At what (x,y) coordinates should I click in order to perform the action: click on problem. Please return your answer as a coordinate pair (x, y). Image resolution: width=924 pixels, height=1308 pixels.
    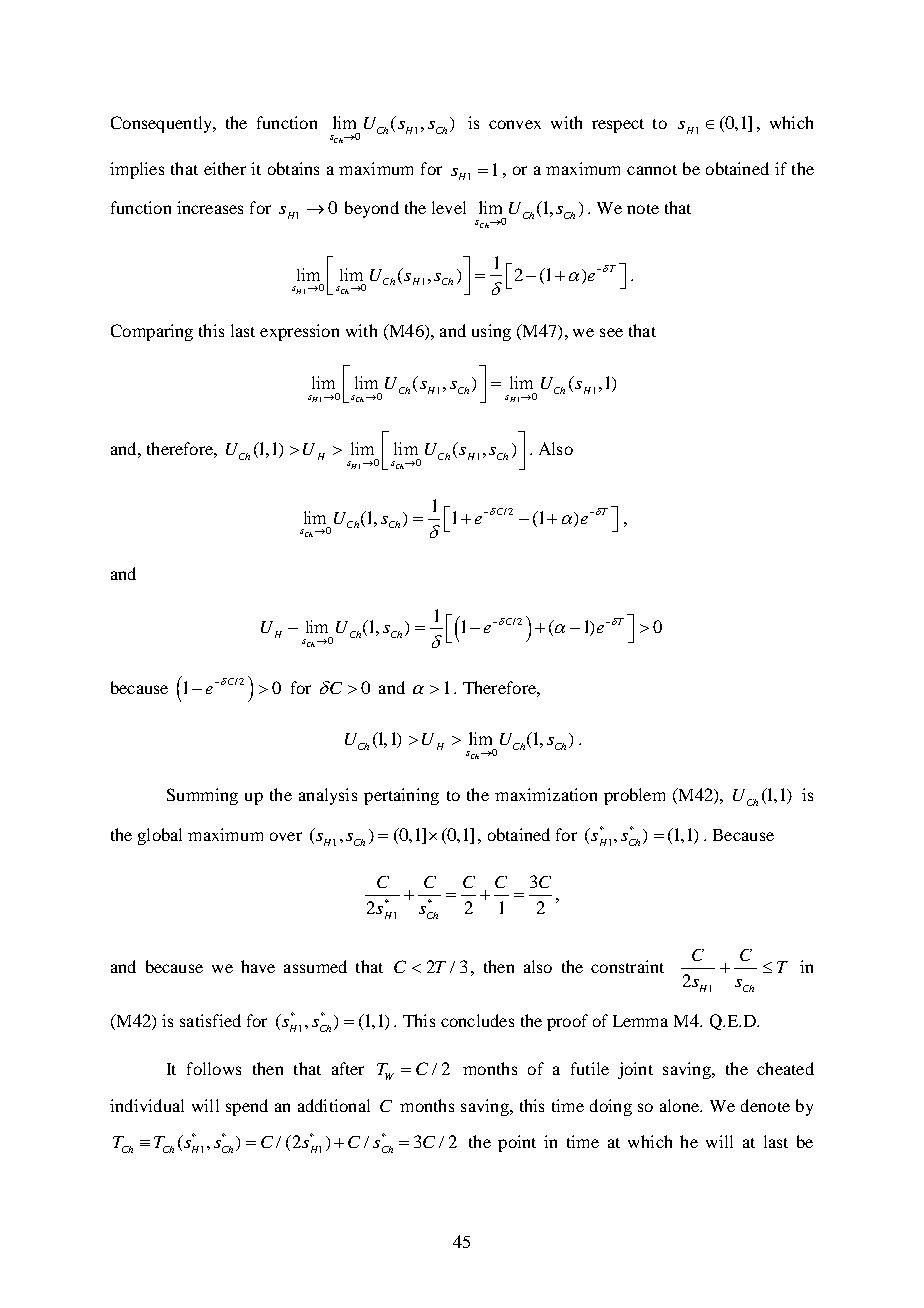
    Looking at the image, I should click on (634, 796).
